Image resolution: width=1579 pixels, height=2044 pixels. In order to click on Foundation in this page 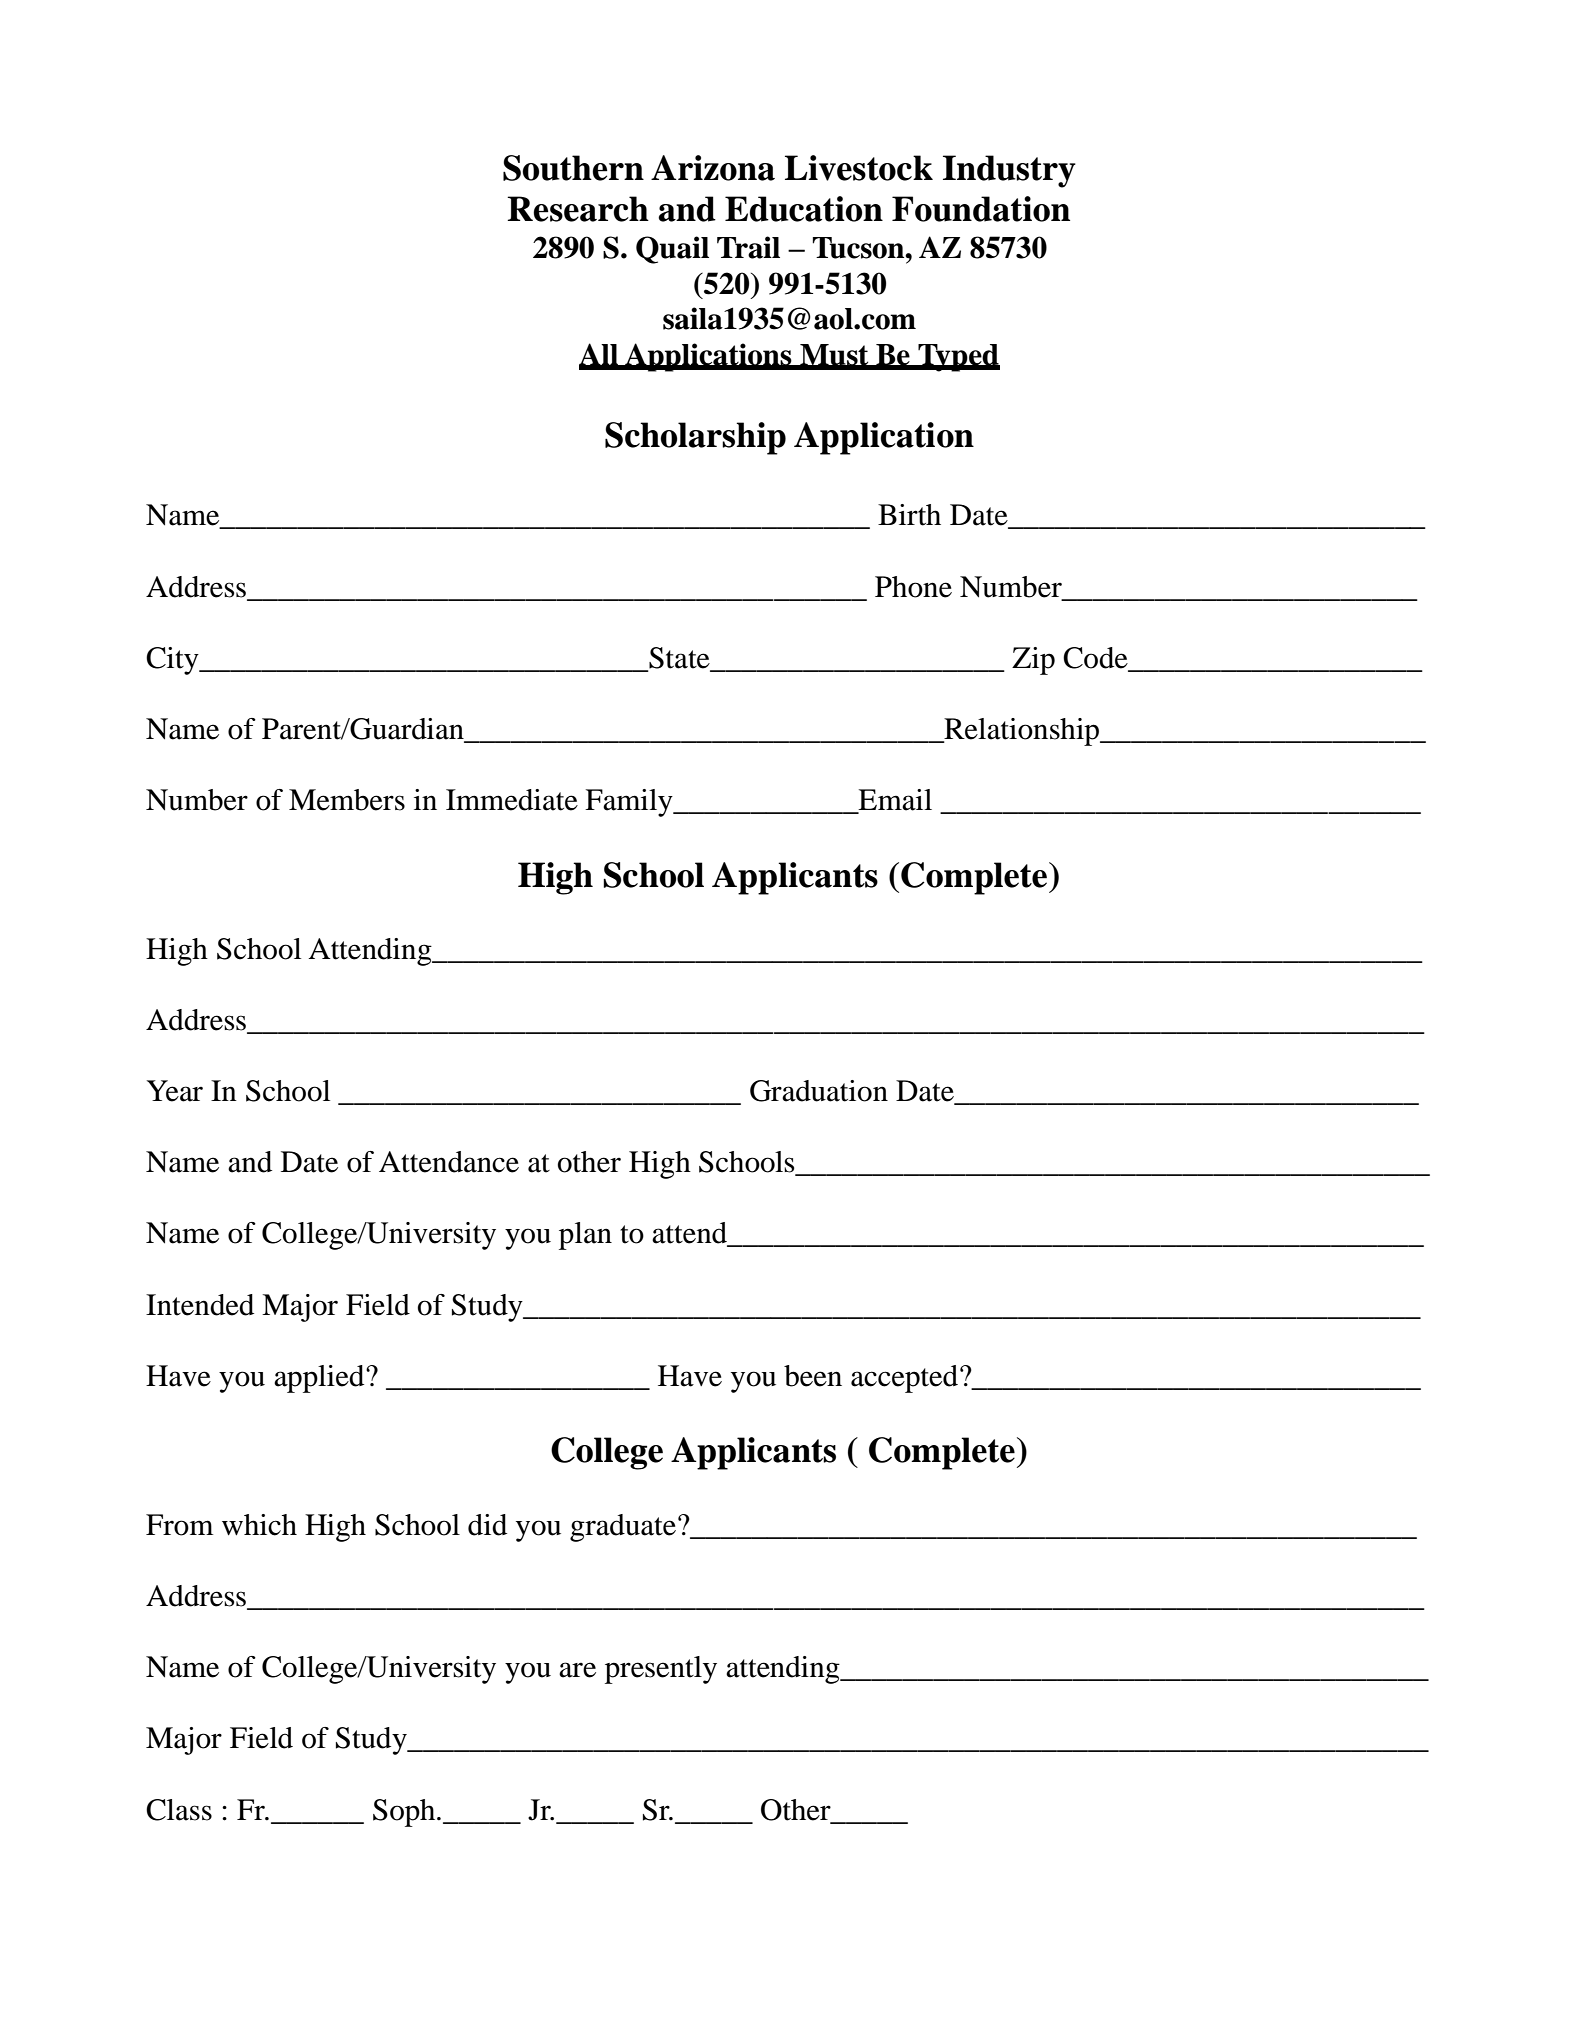, I will do `click(981, 209)`.
